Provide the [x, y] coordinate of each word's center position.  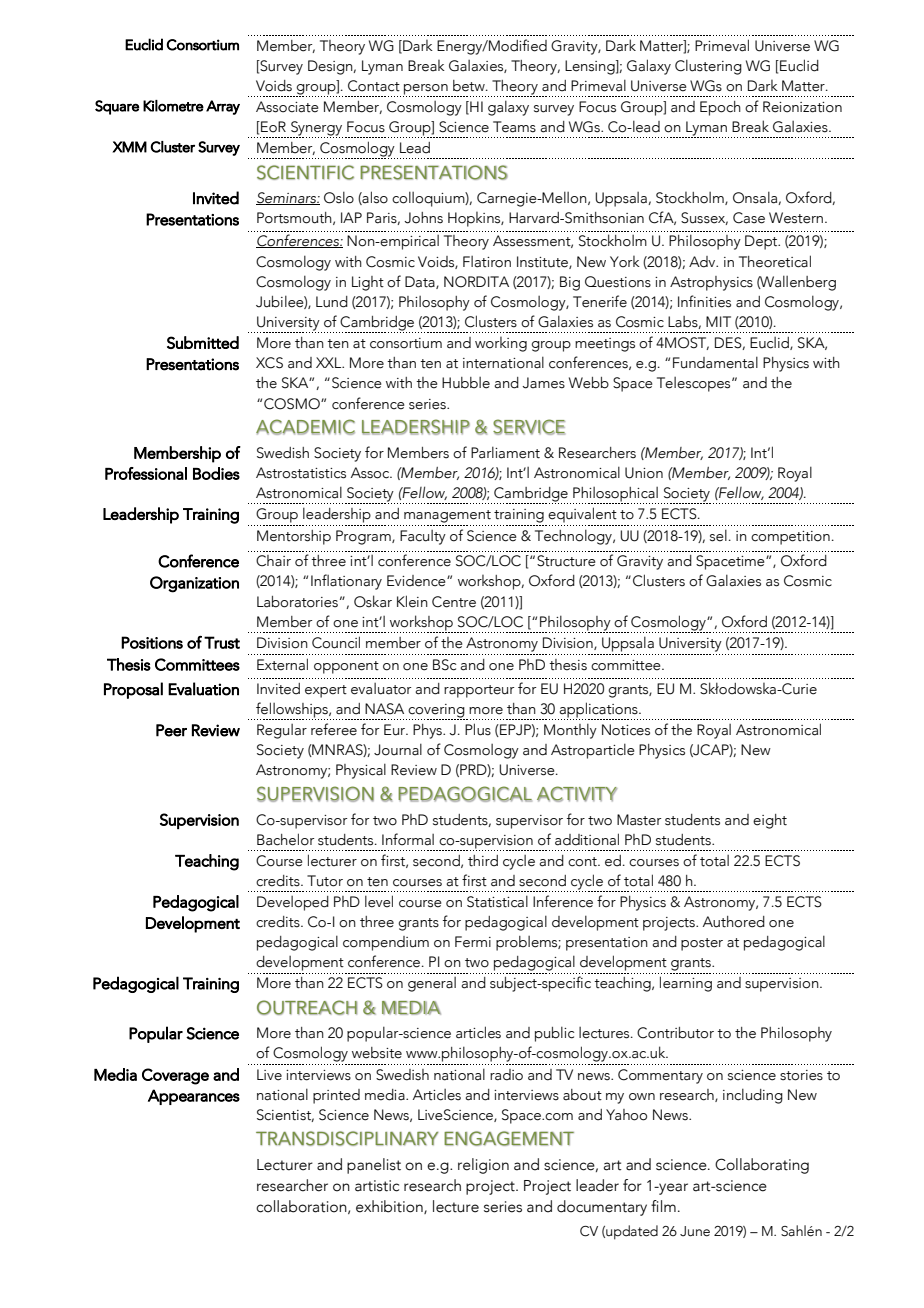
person [426, 90]
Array [223, 107]
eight [770, 821]
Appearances [194, 1097]
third [483, 861]
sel [718, 535]
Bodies [216, 473]
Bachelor [285, 839]
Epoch [720, 108]
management [447, 516]
